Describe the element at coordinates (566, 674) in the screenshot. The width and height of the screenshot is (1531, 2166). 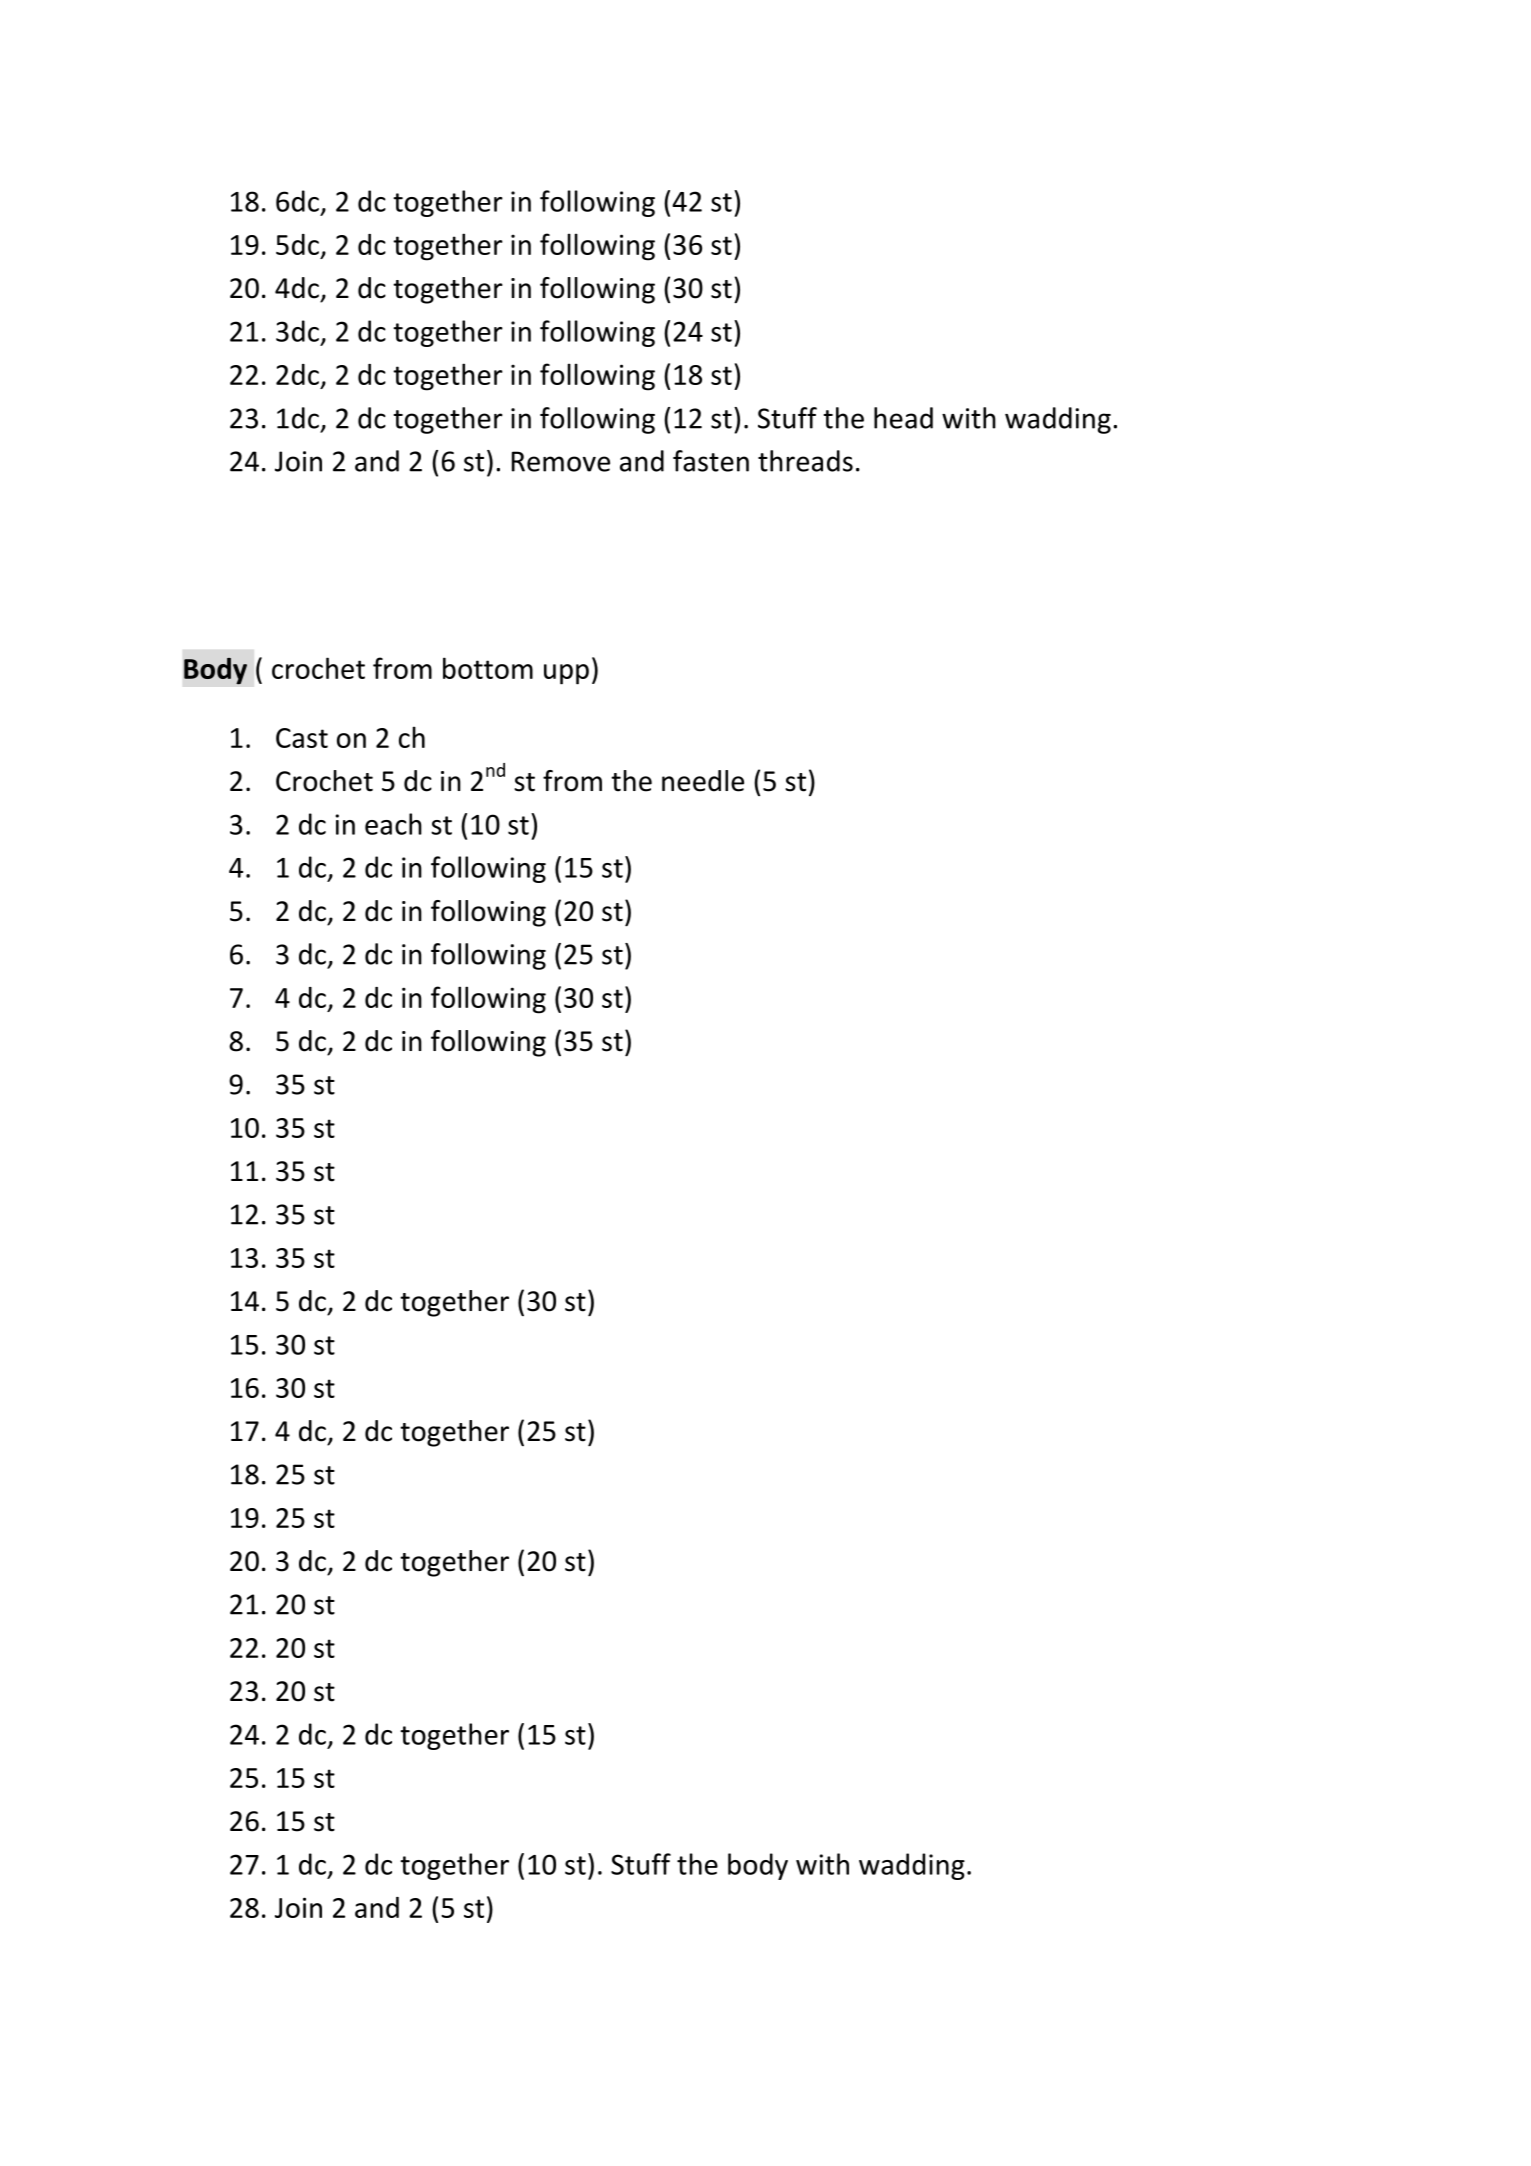
I see `upp` at that location.
